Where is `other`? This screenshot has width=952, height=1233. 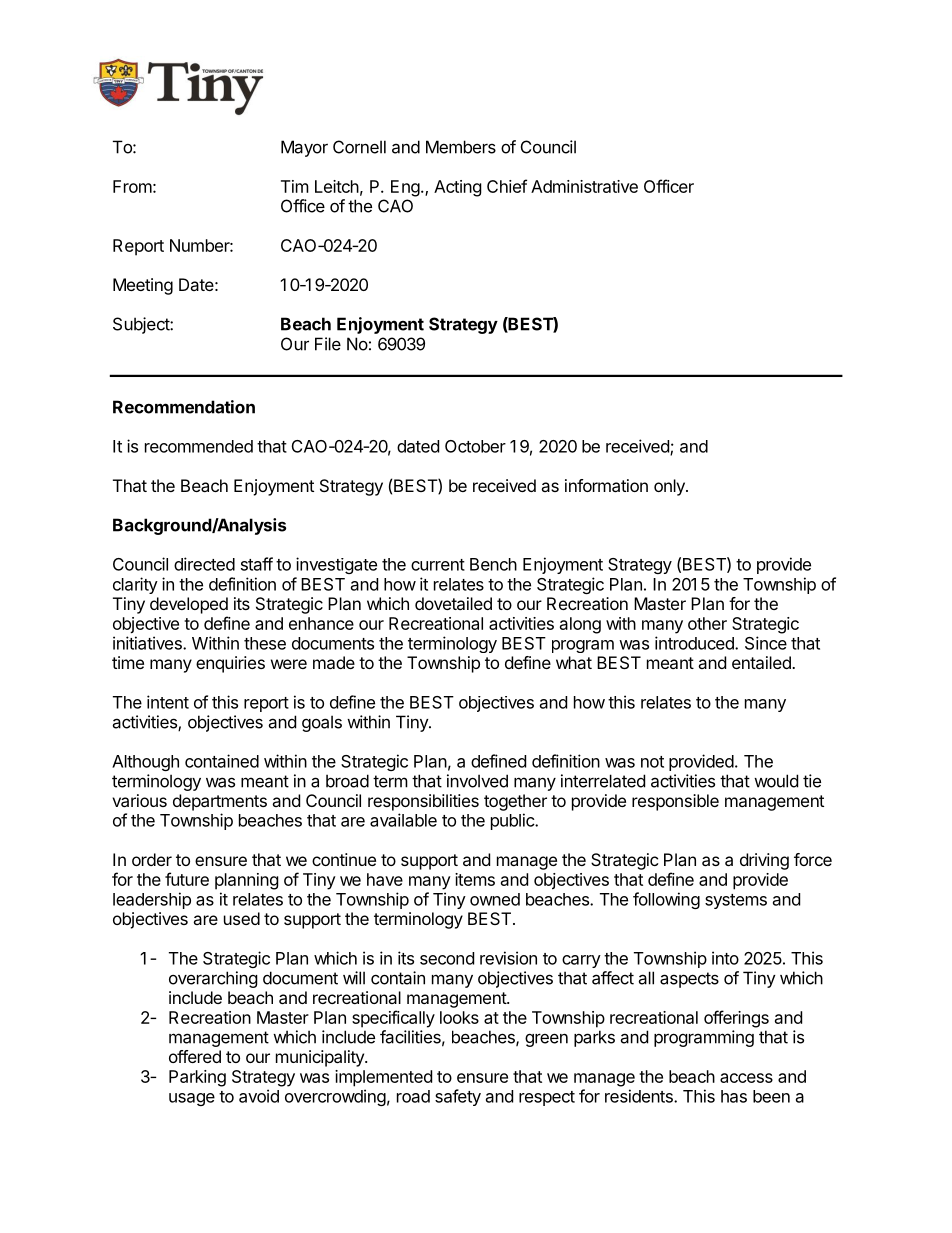 other is located at coordinates (707, 623).
